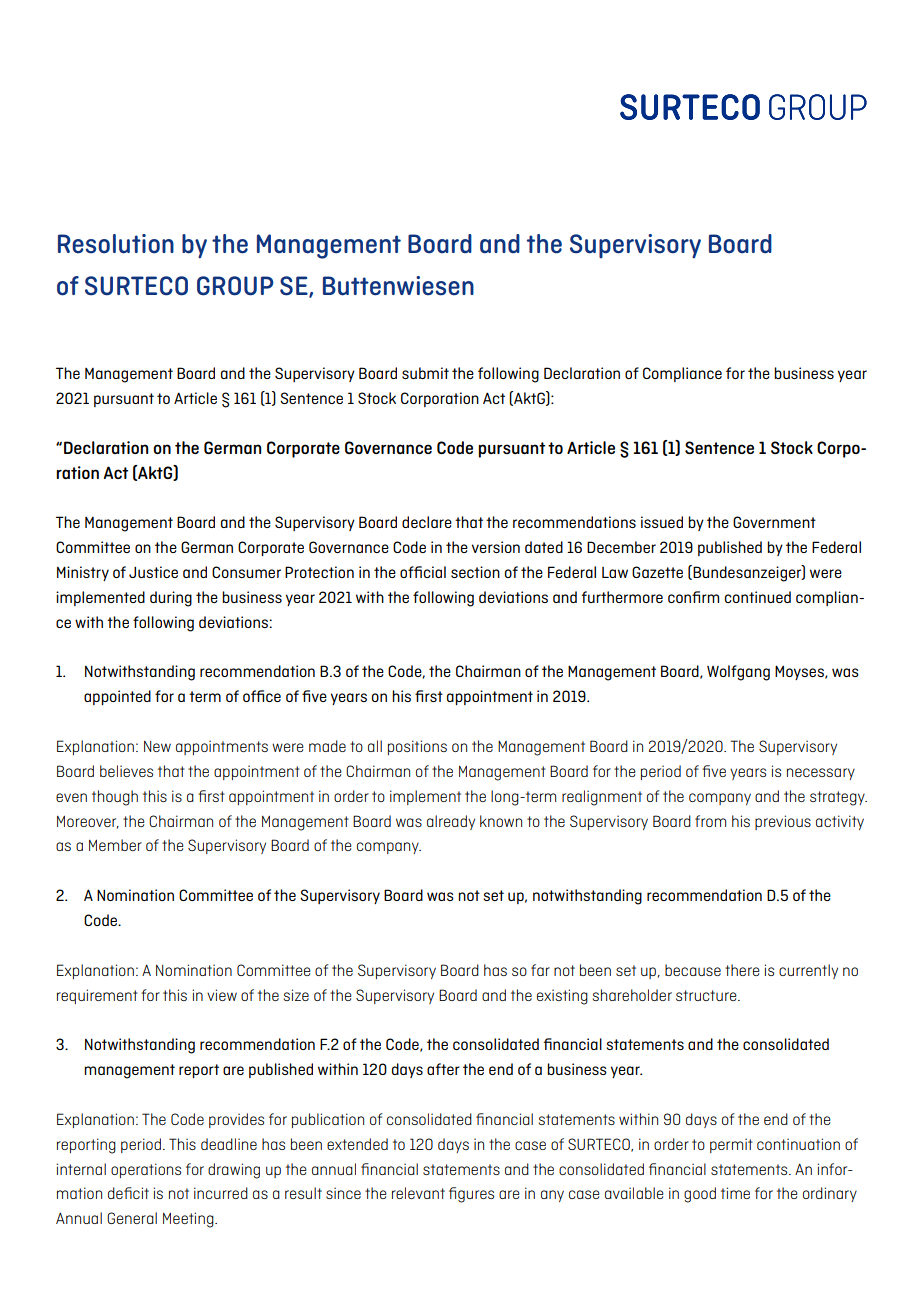 This image has width=924, height=1308. What do you see at coordinates (116, 244) in the image?
I see `Resolution` at bounding box center [116, 244].
